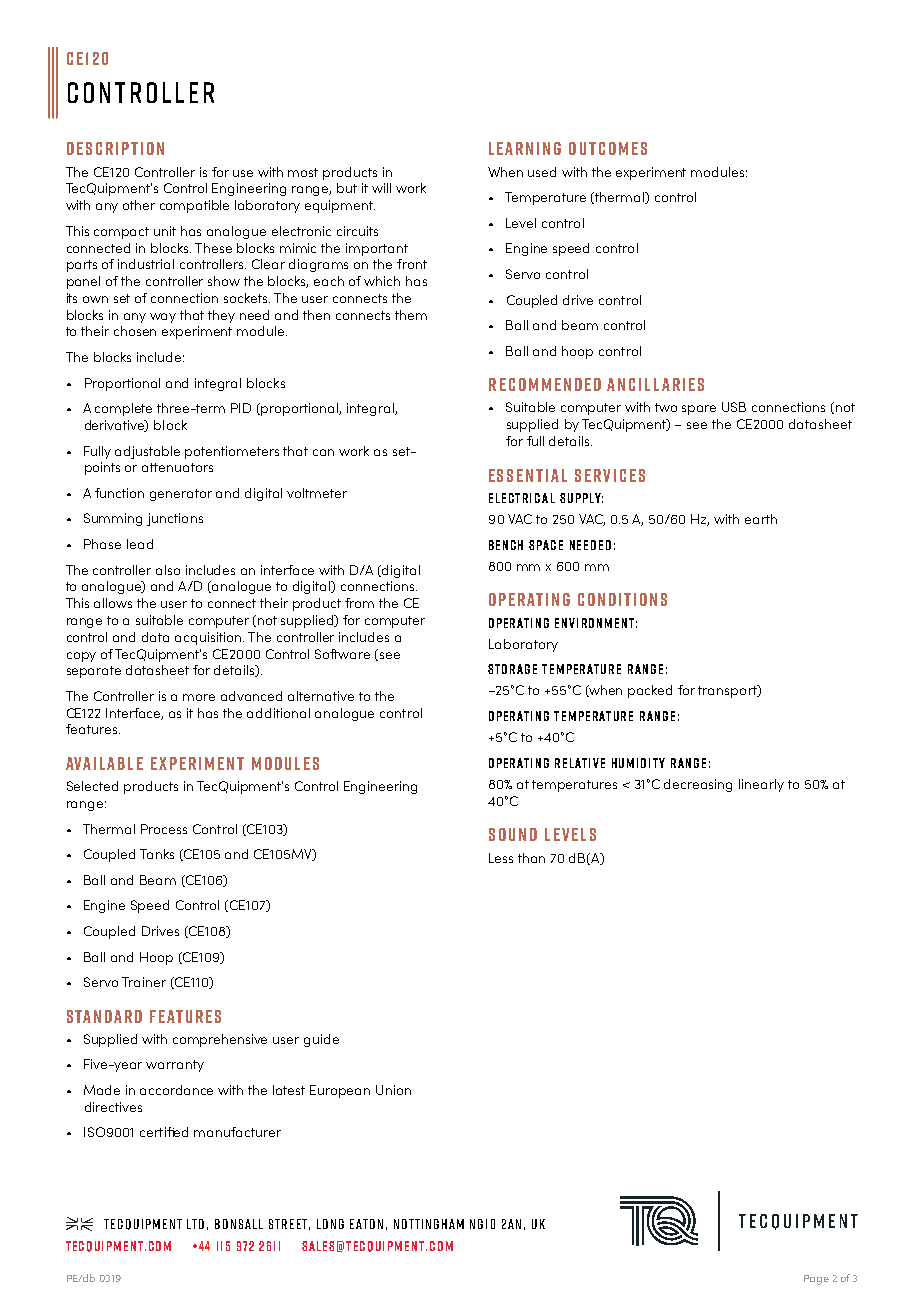 The image size is (924, 1308). What do you see at coordinates (734, 407) in the screenshot?
I see `USB` at bounding box center [734, 407].
